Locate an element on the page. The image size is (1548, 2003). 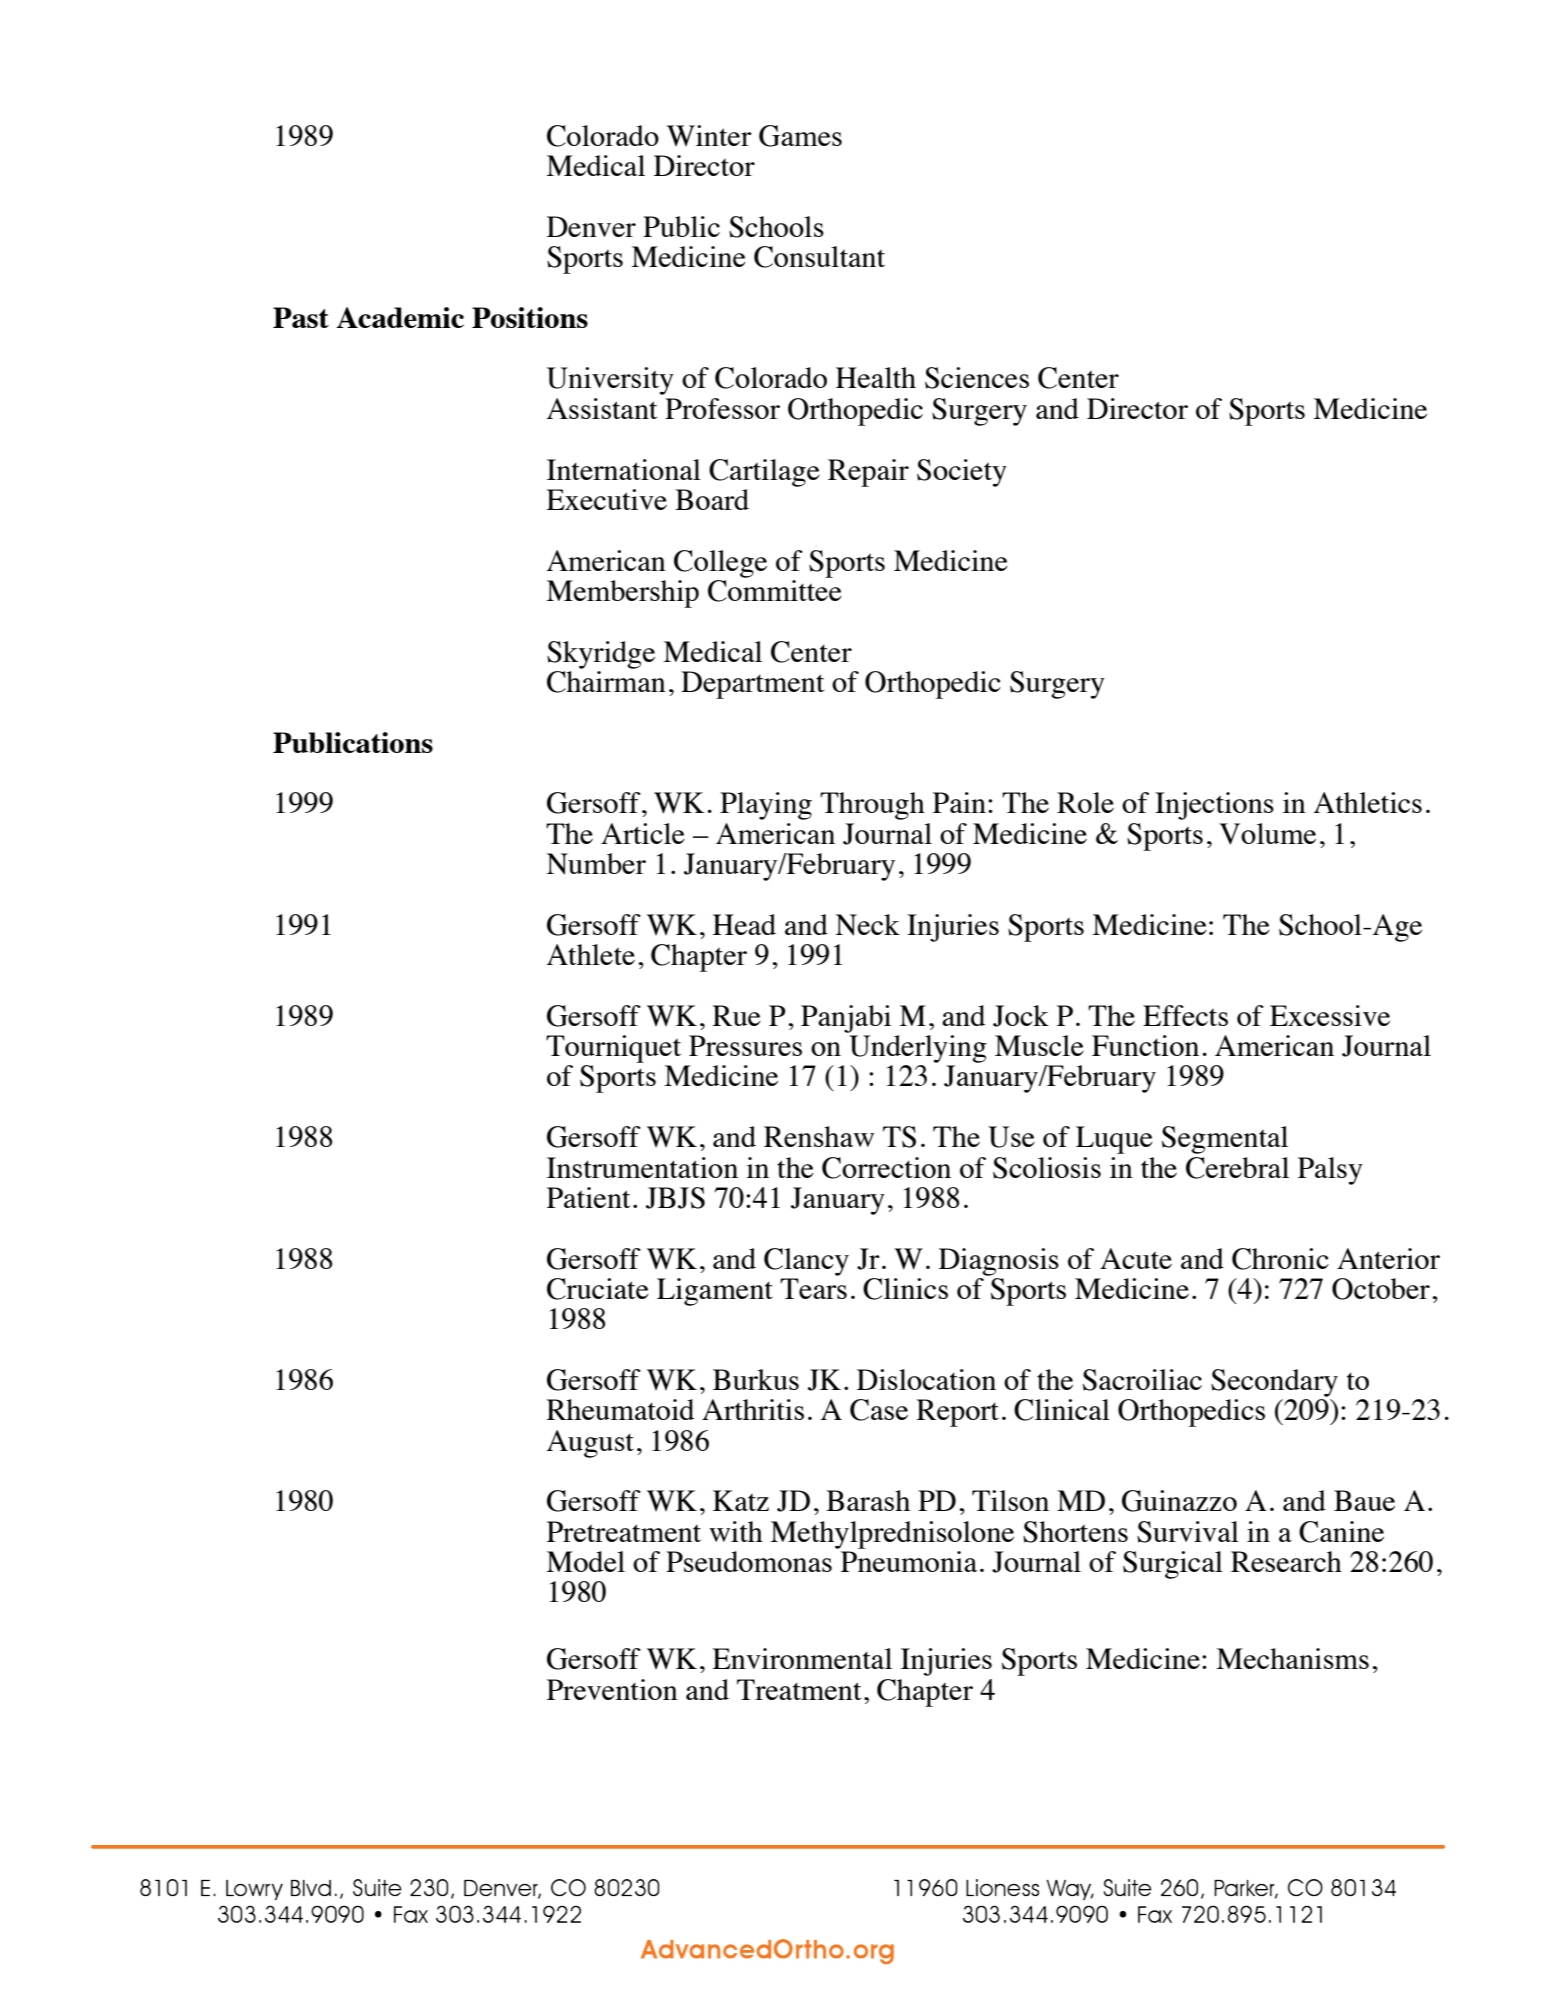
Correction is located at coordinates (886, 1168).
